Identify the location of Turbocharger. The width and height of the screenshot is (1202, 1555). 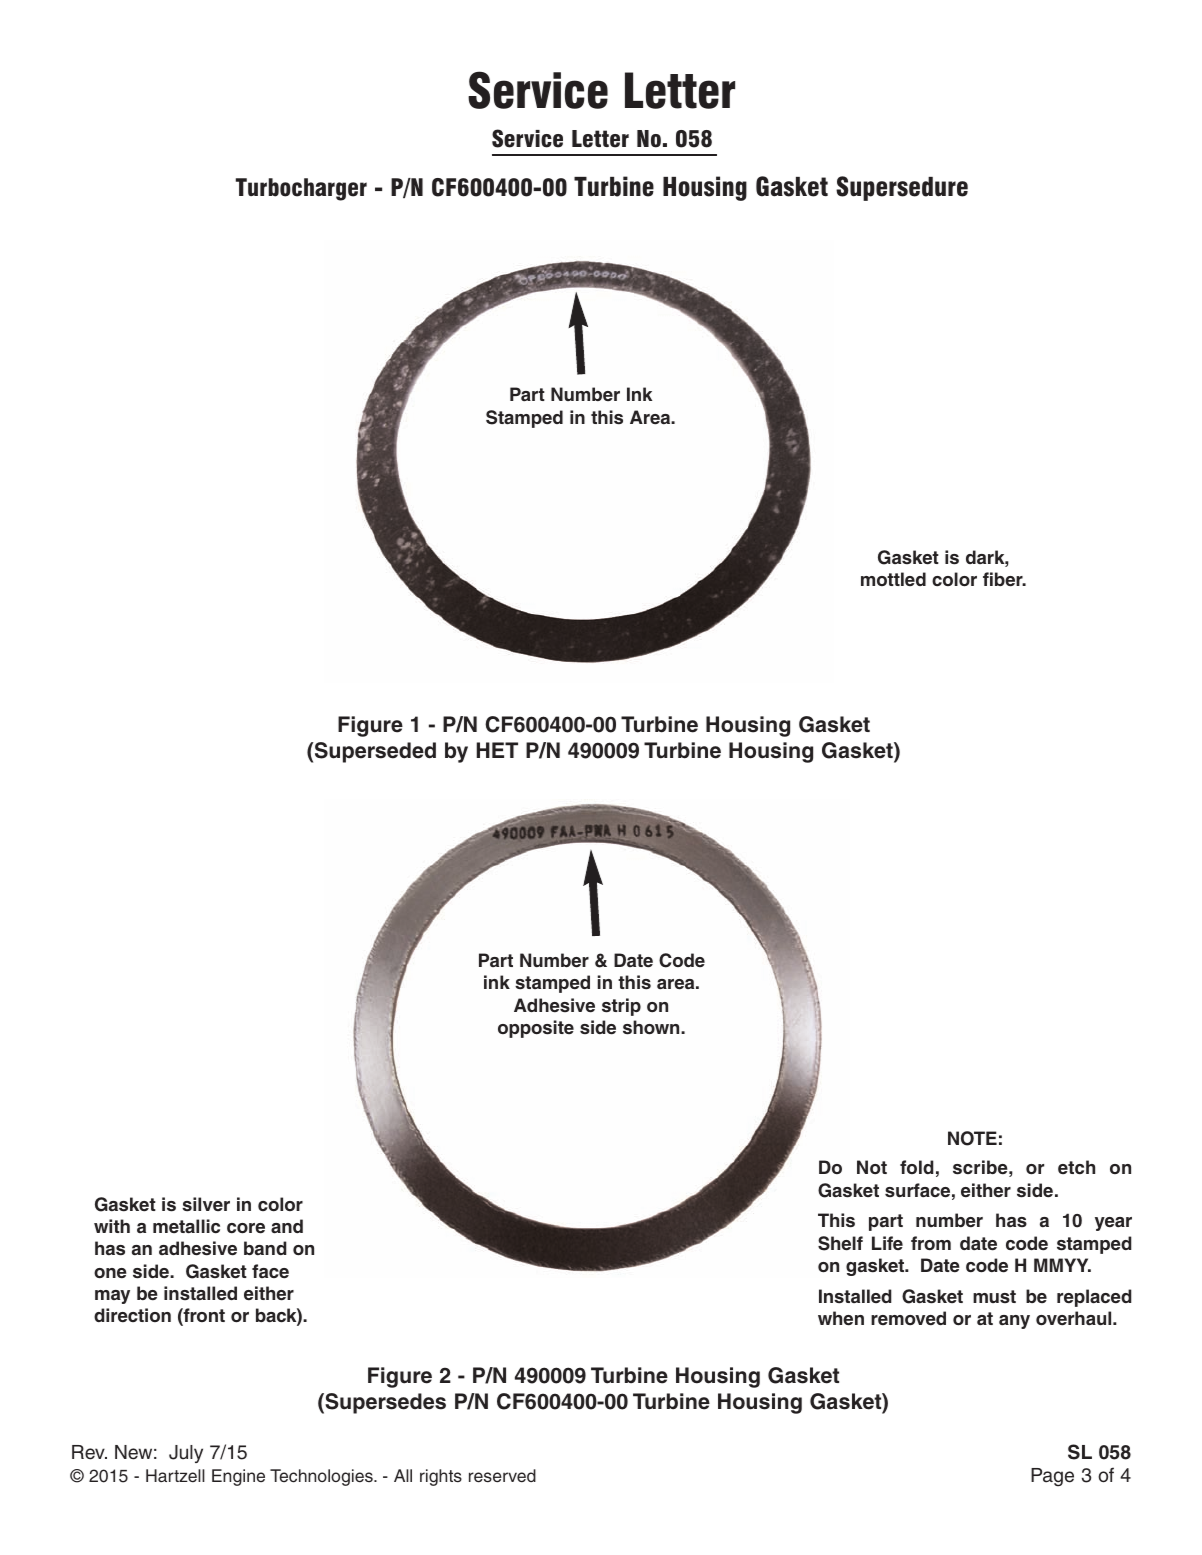
(301, 189).
